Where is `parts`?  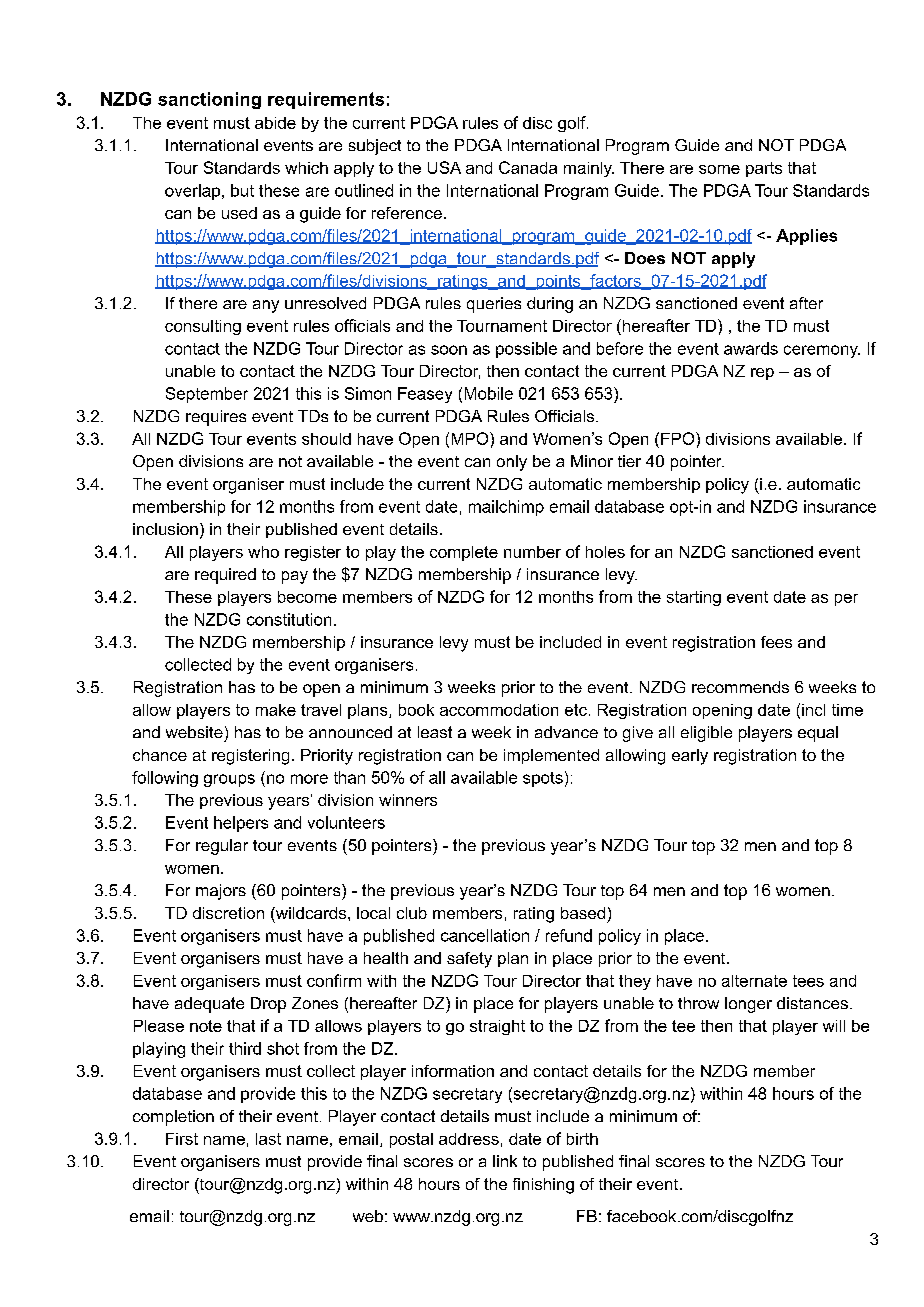 parts is located at coordinates (764, 169).
